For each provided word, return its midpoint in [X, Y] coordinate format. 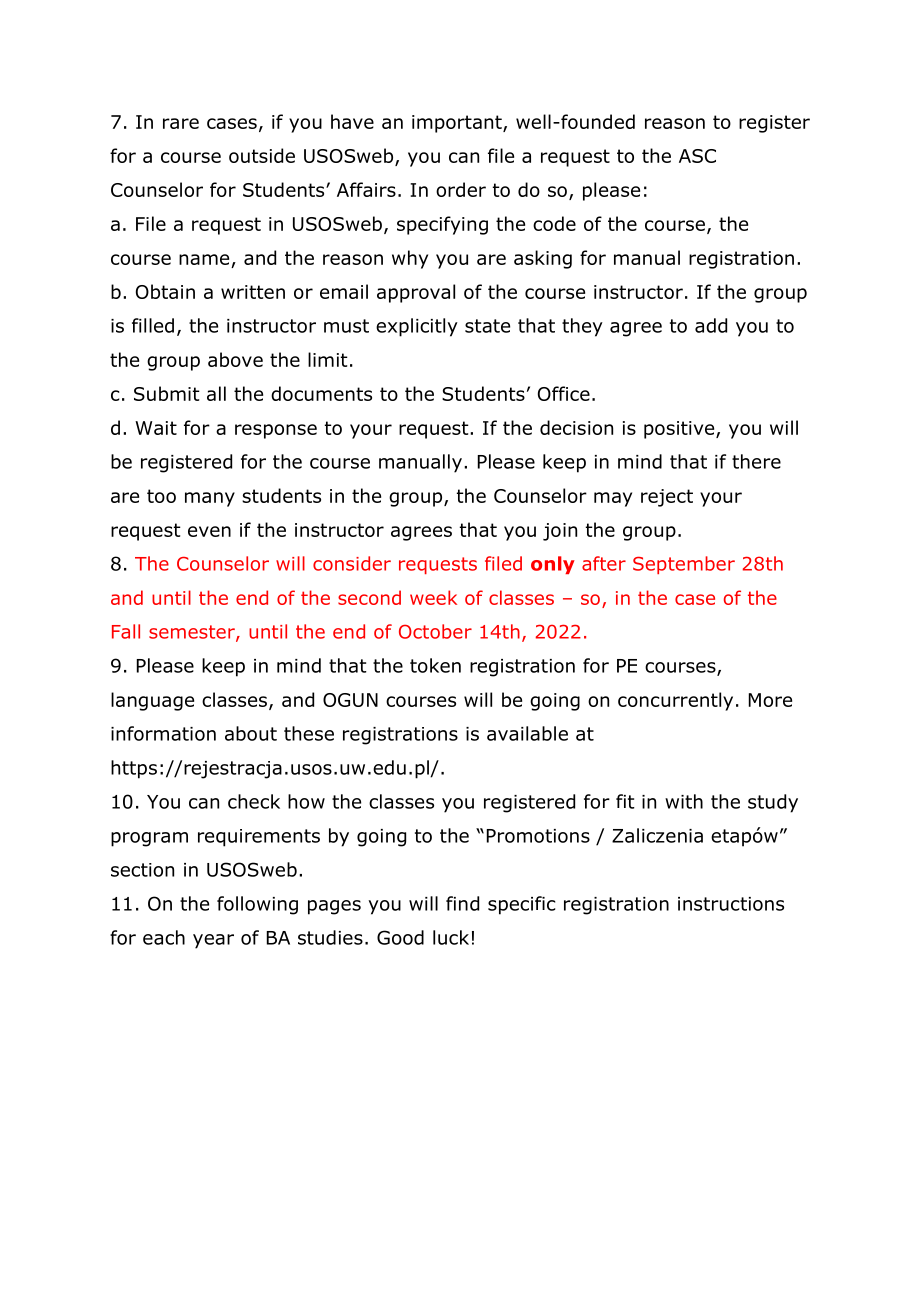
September [684, 565]
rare [181, 123]
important [458, 124]
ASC [697, 156]
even [209, 531]
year [213, 941]
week [433, 597]
